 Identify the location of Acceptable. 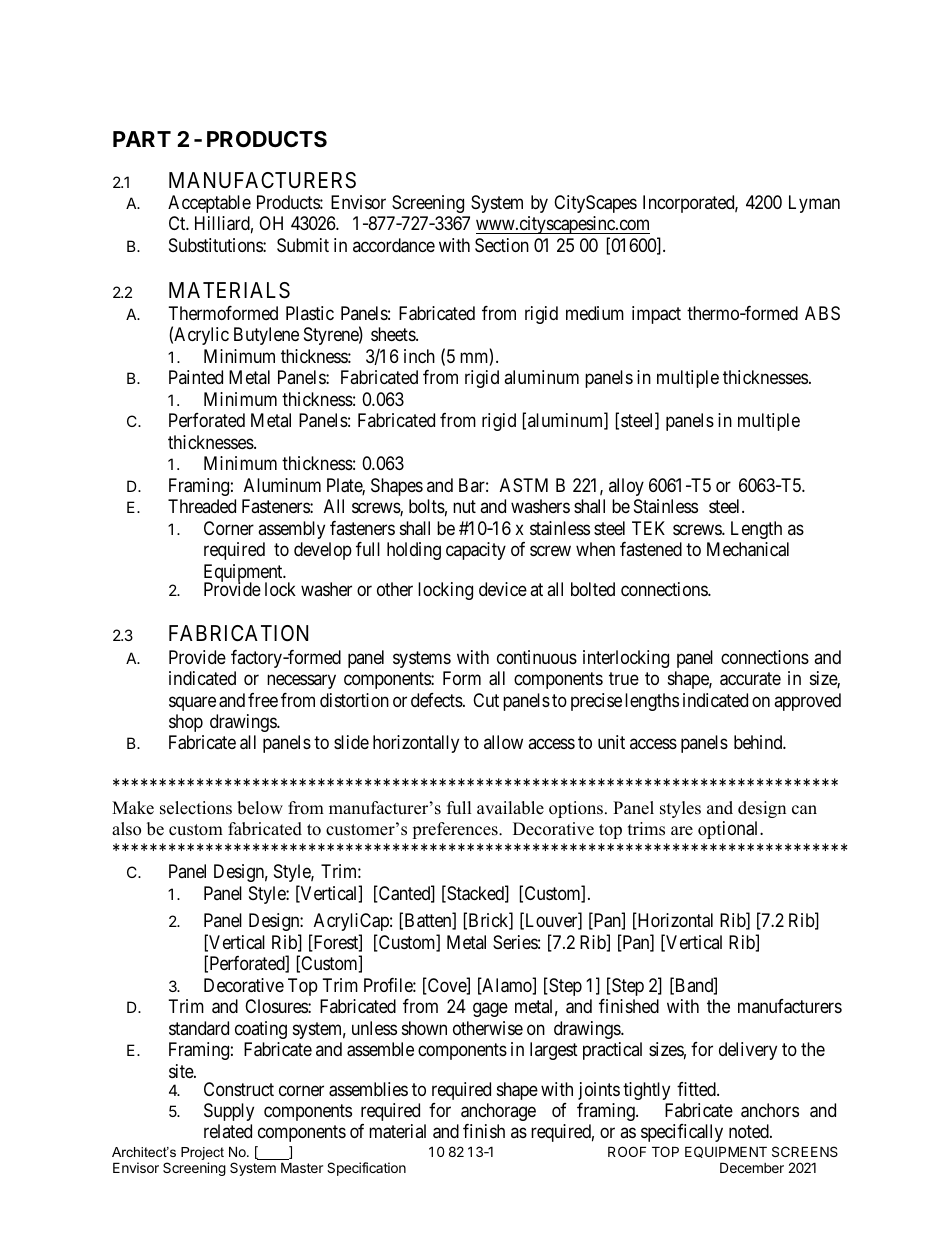
(209, 204).
